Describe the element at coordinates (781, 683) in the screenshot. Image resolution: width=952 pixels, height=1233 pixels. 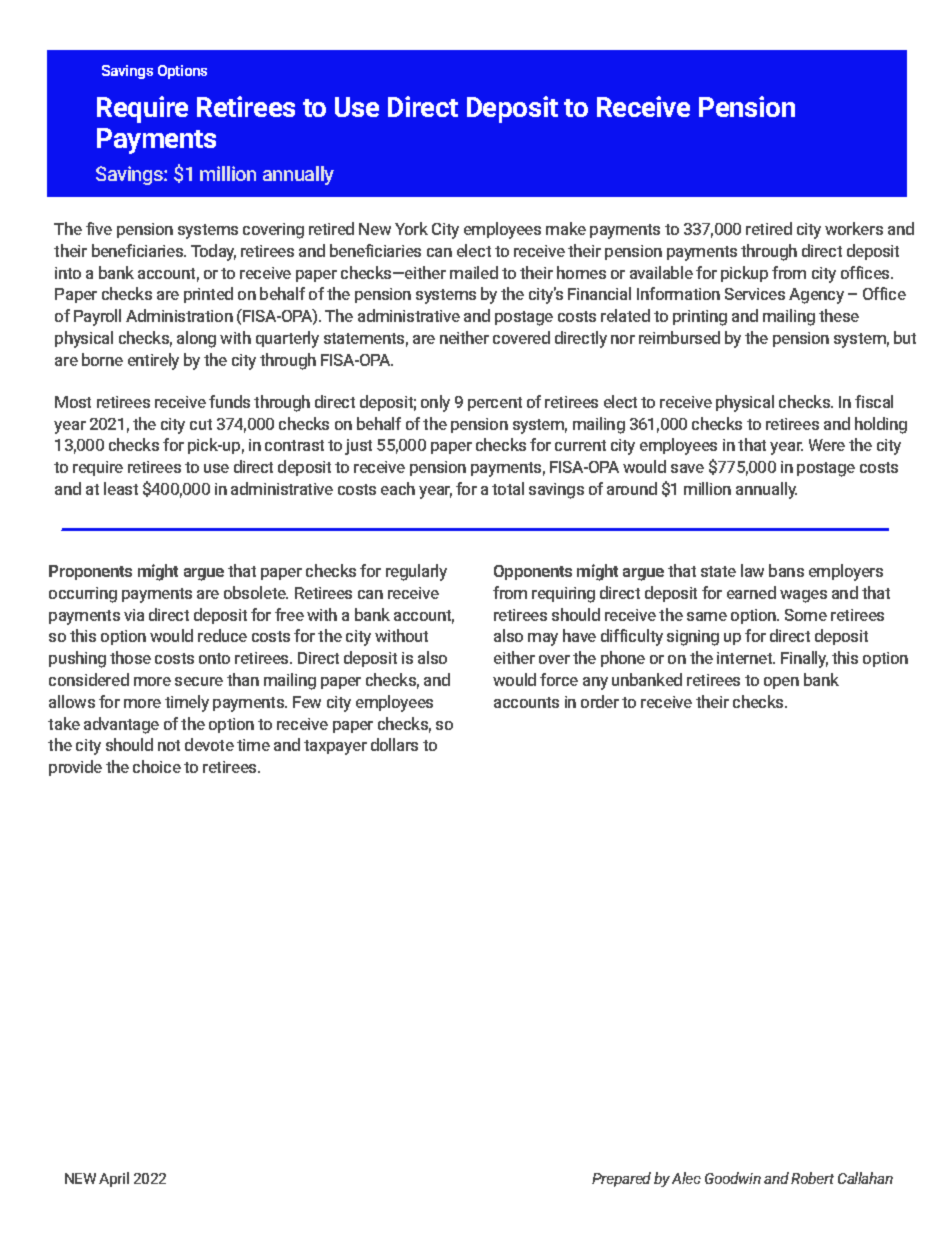
I see `open` at that location.
